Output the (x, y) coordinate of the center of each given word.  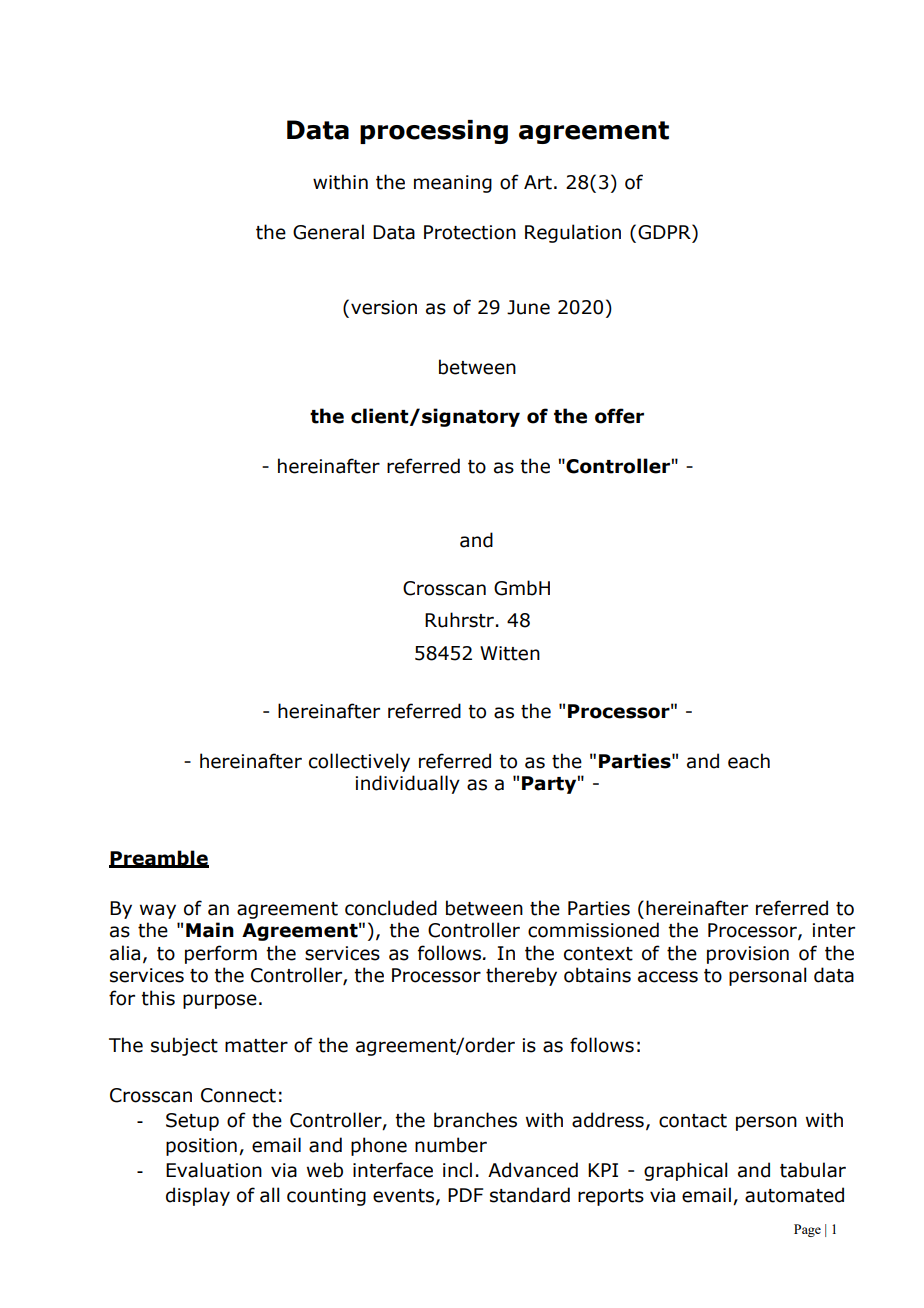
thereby (521, 976)
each (749, 761)
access (668, 977)
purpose (220, 1001)
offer (619, 416)
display (198, 1196)
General (328, 232)
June (528, 307)
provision (748, 955)
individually (408, 784)
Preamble (159, 859)
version (384, 307)
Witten (510, 653)
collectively (359, 762)
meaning (453, 184)
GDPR (665, 232)
